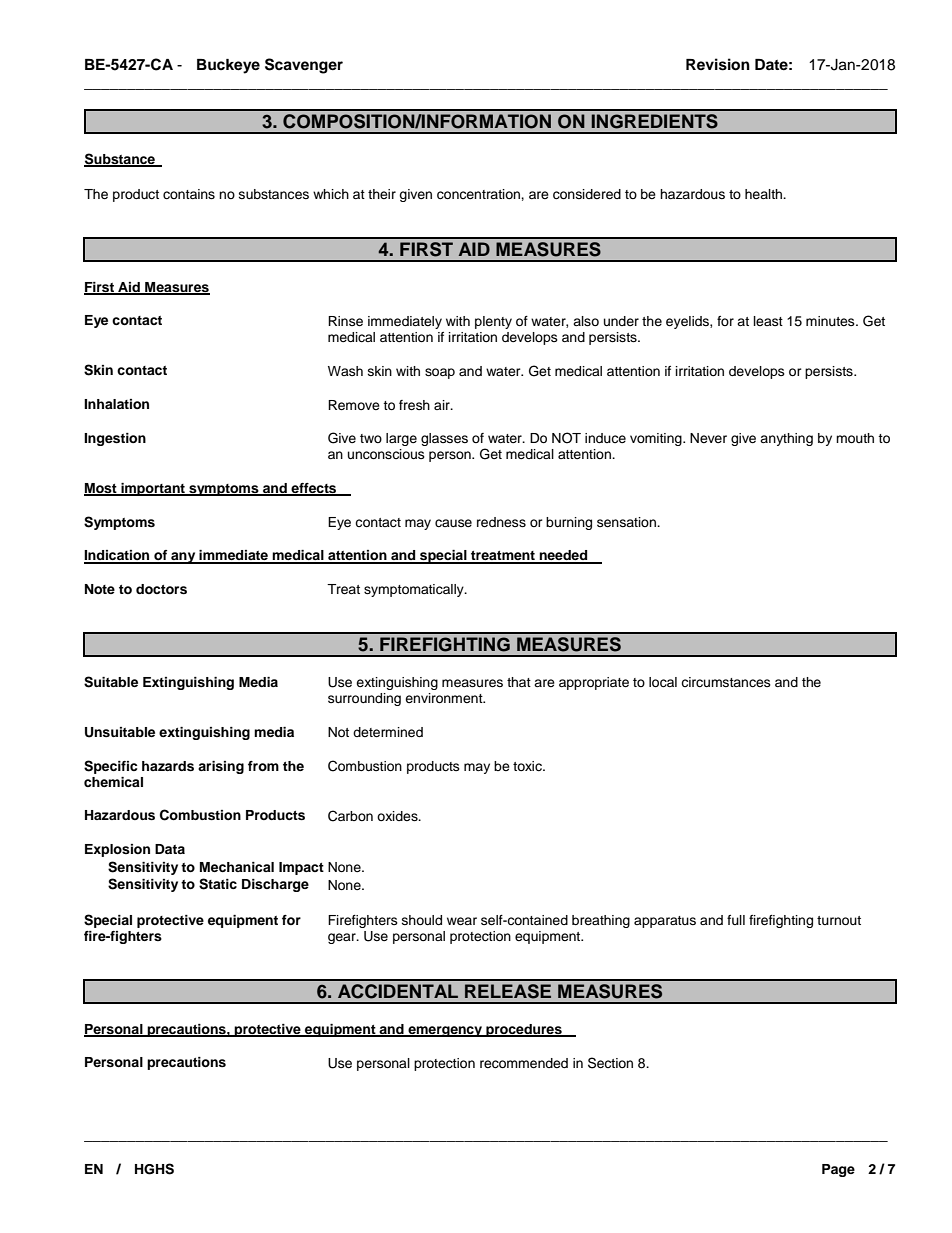  Describe the element at coordinates (524, 1063) in the screenshot. I see `recommended` at that location.
